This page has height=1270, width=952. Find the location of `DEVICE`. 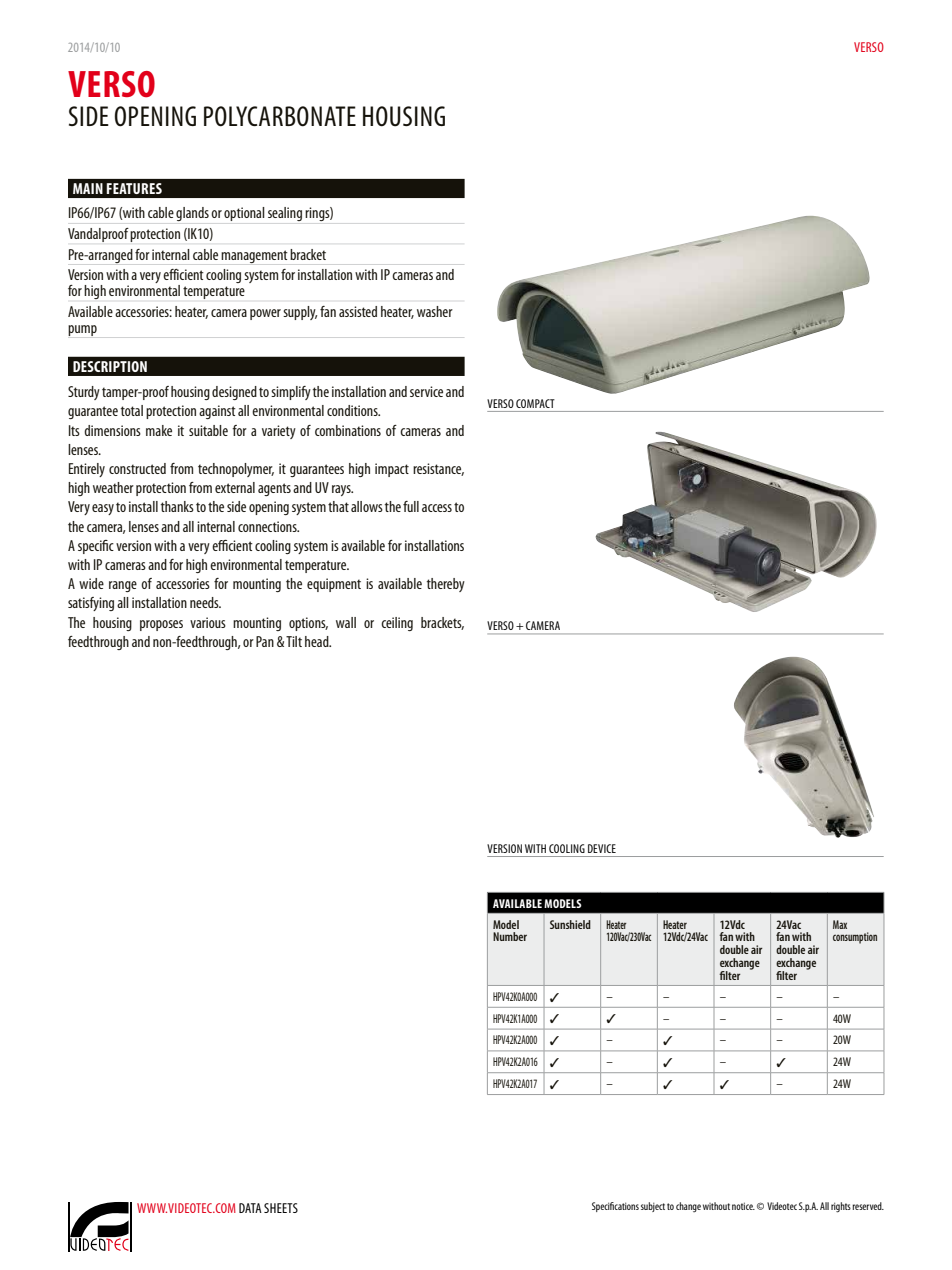

DEVICE is located at coordinates (602, 848).
